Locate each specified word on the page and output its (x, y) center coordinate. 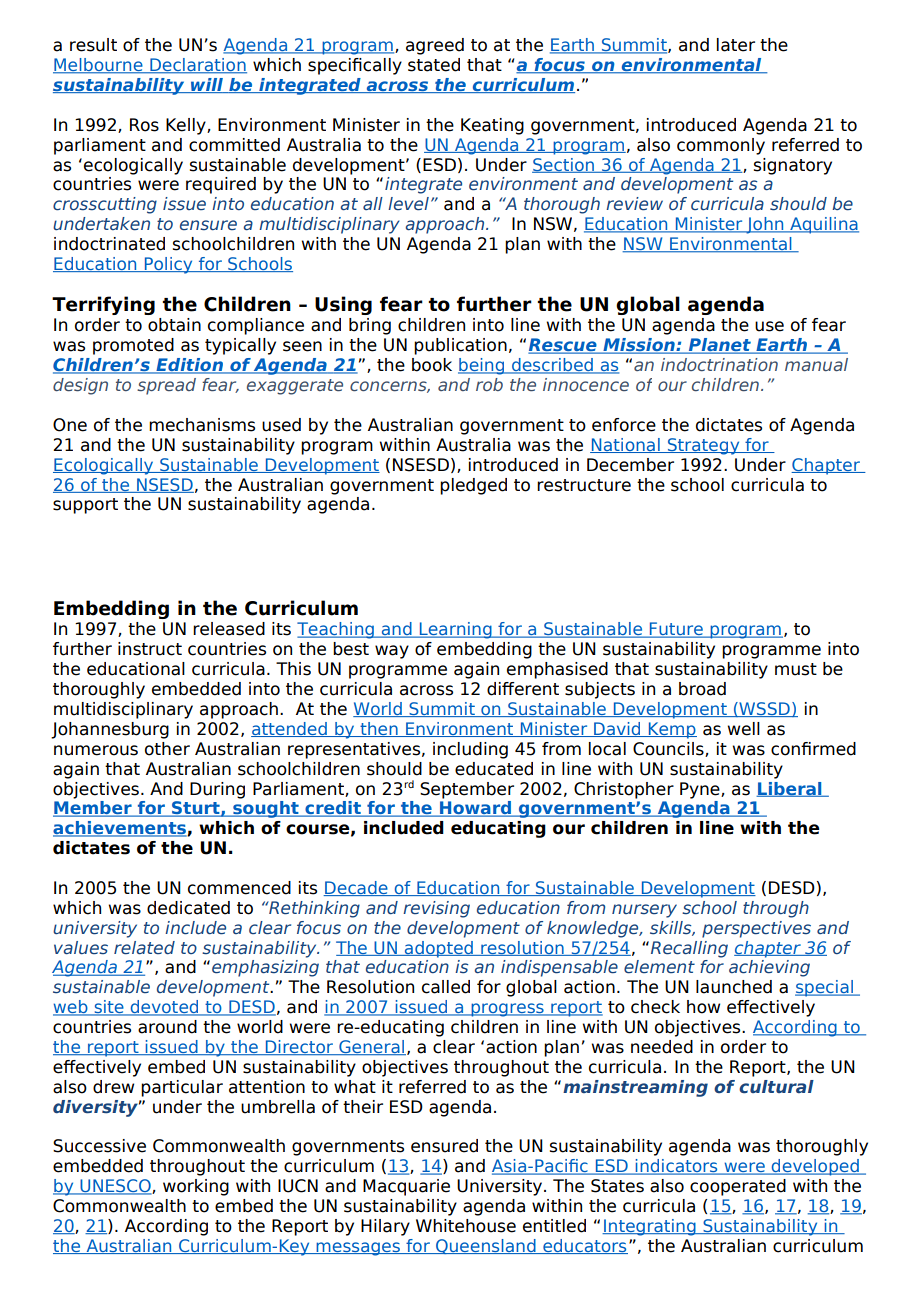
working (196, 1187)
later (736, 45)
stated (434, 65)
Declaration (197, 66)
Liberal (790, 789)
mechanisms (202, 425)
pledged (473, 486)
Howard (475, 809)
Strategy (703, 446)
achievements (120, 829)
